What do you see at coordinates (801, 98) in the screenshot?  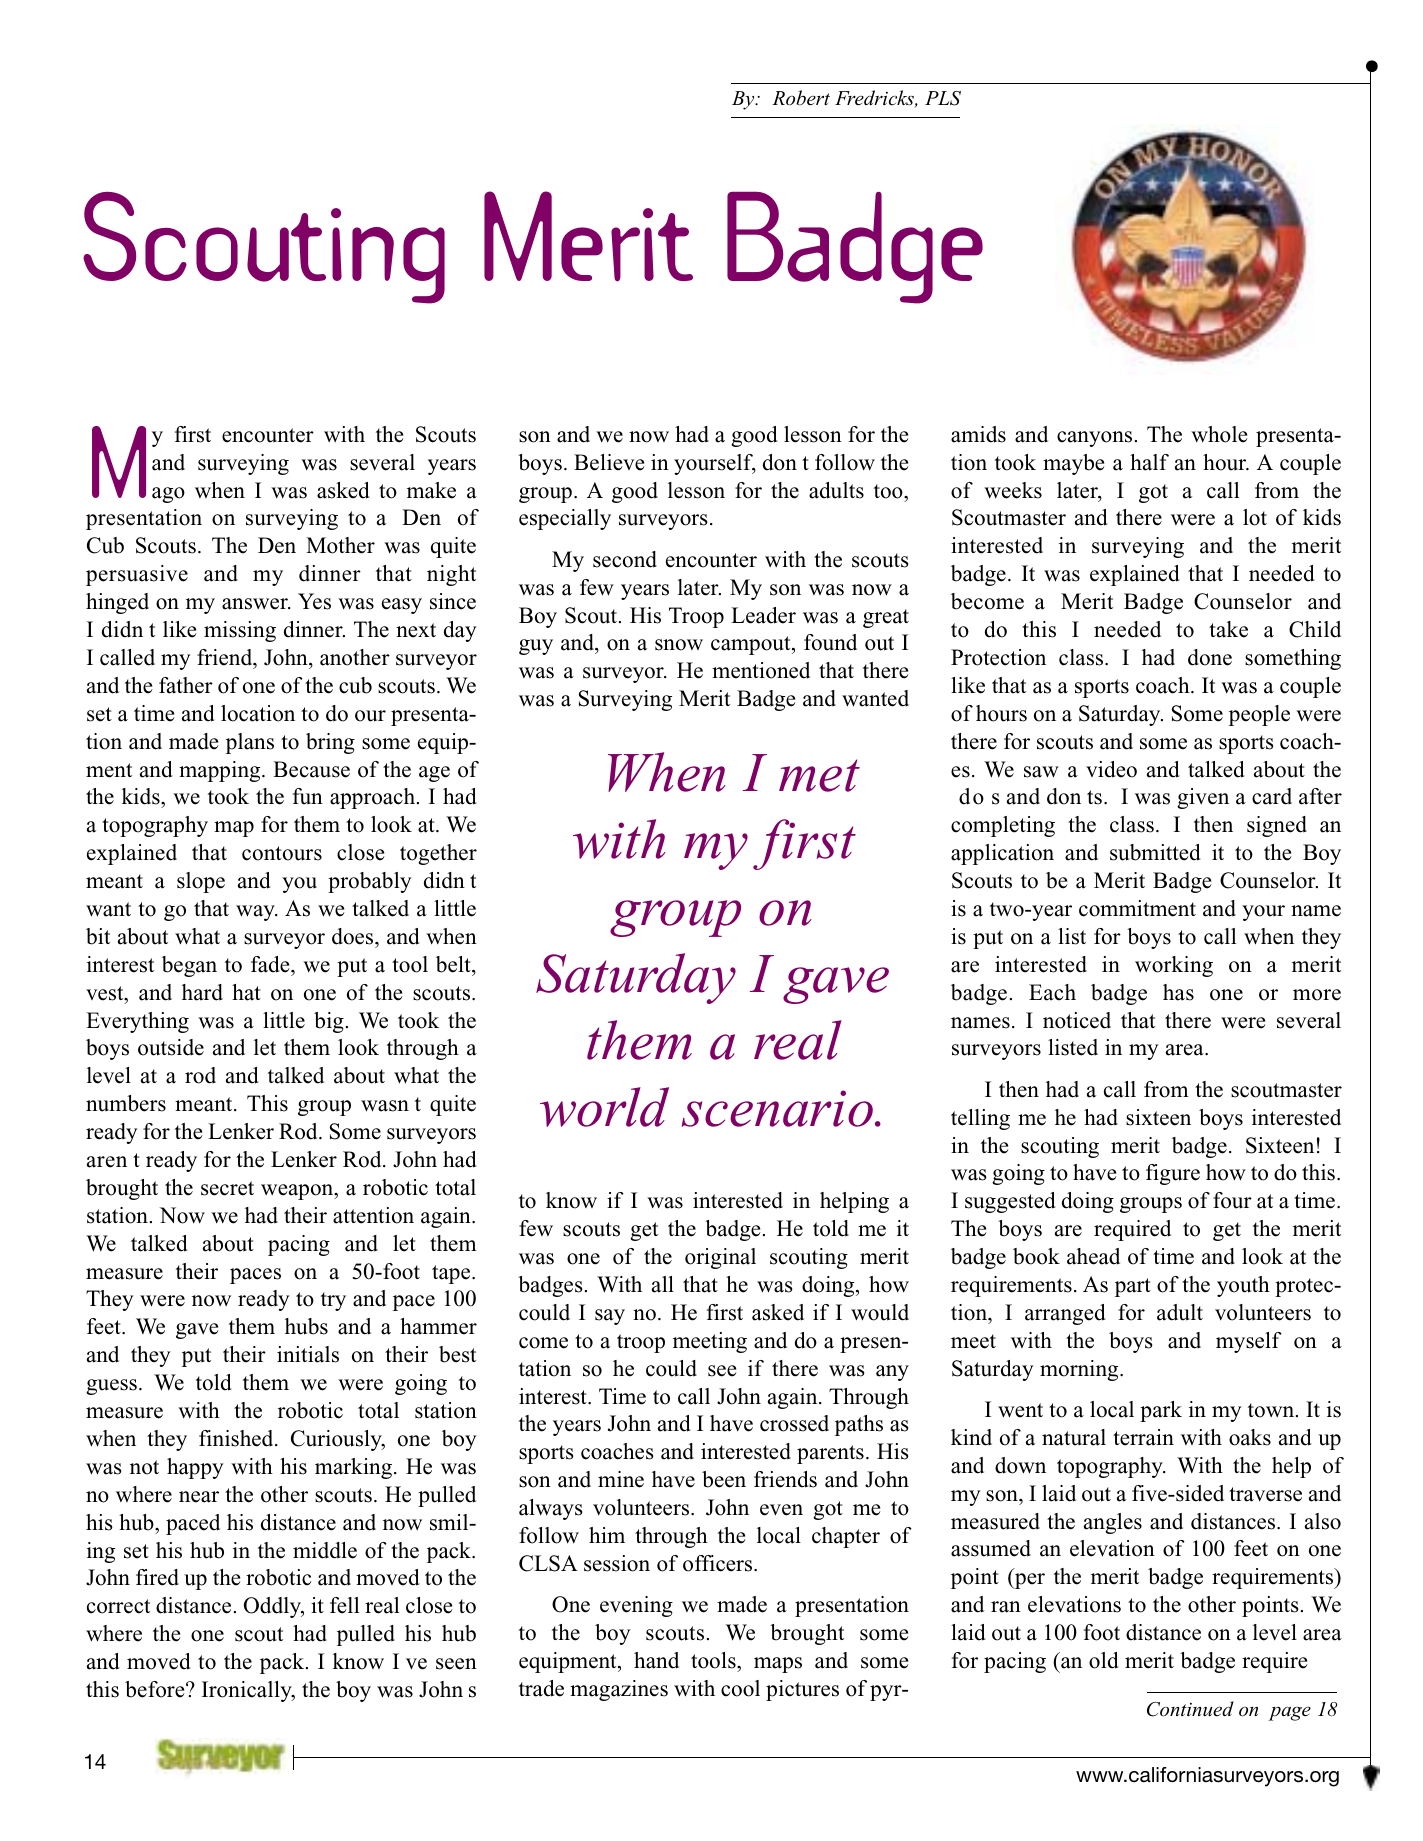 I see `Robert` at bounding box center [801, 98].
